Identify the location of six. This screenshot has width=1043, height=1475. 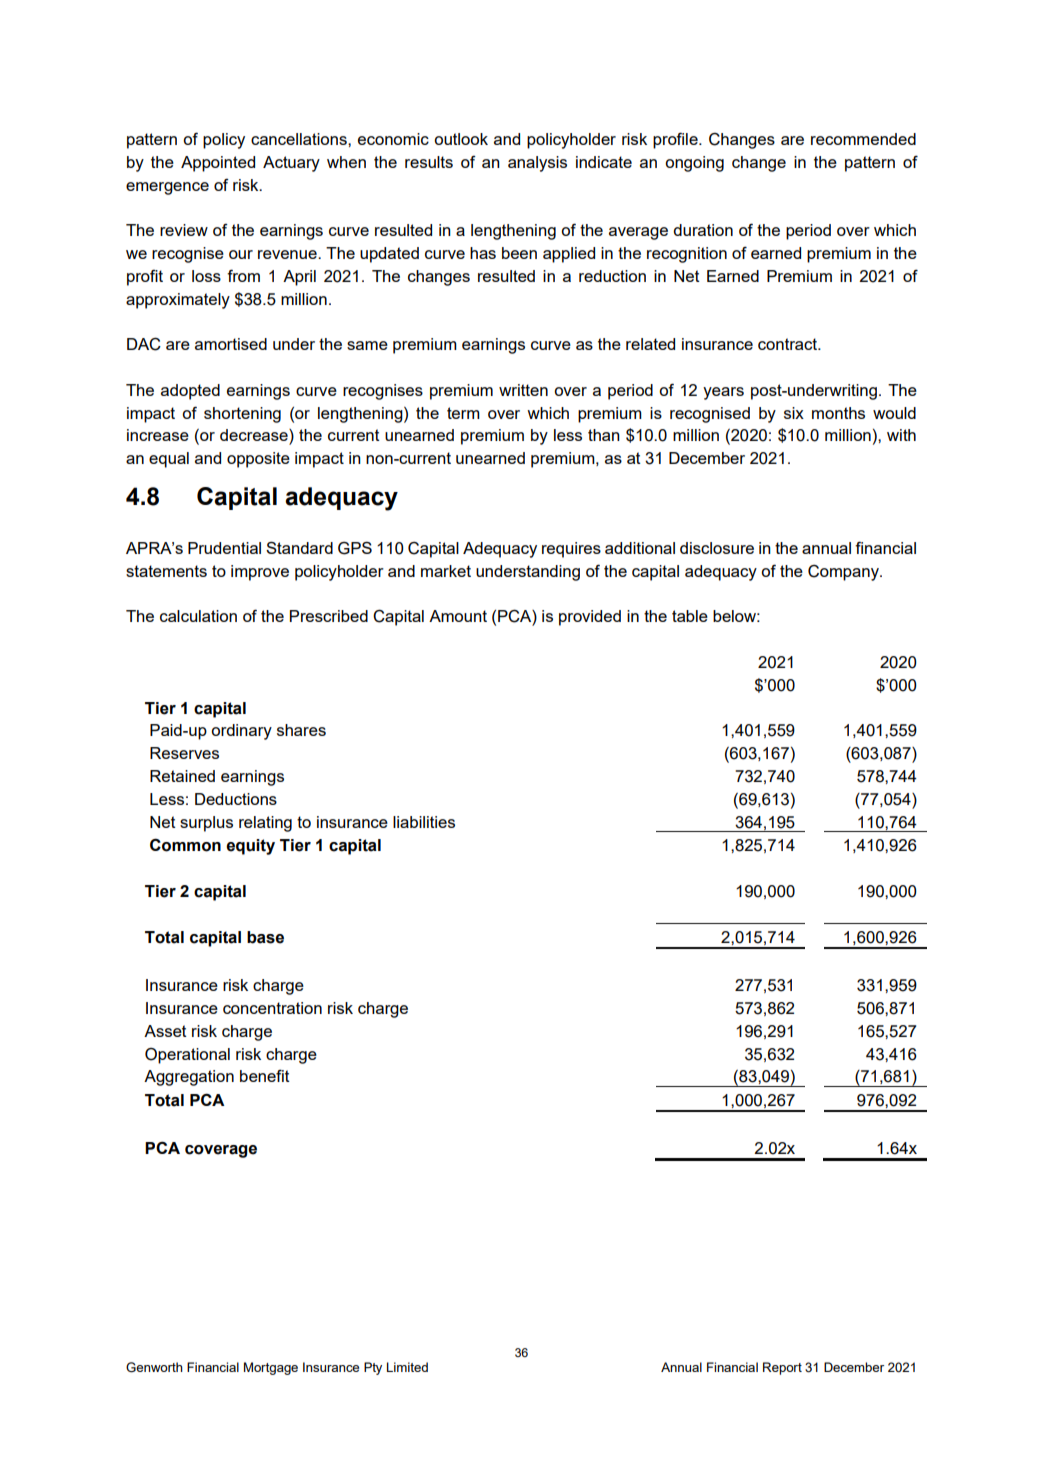
(794, 413).
